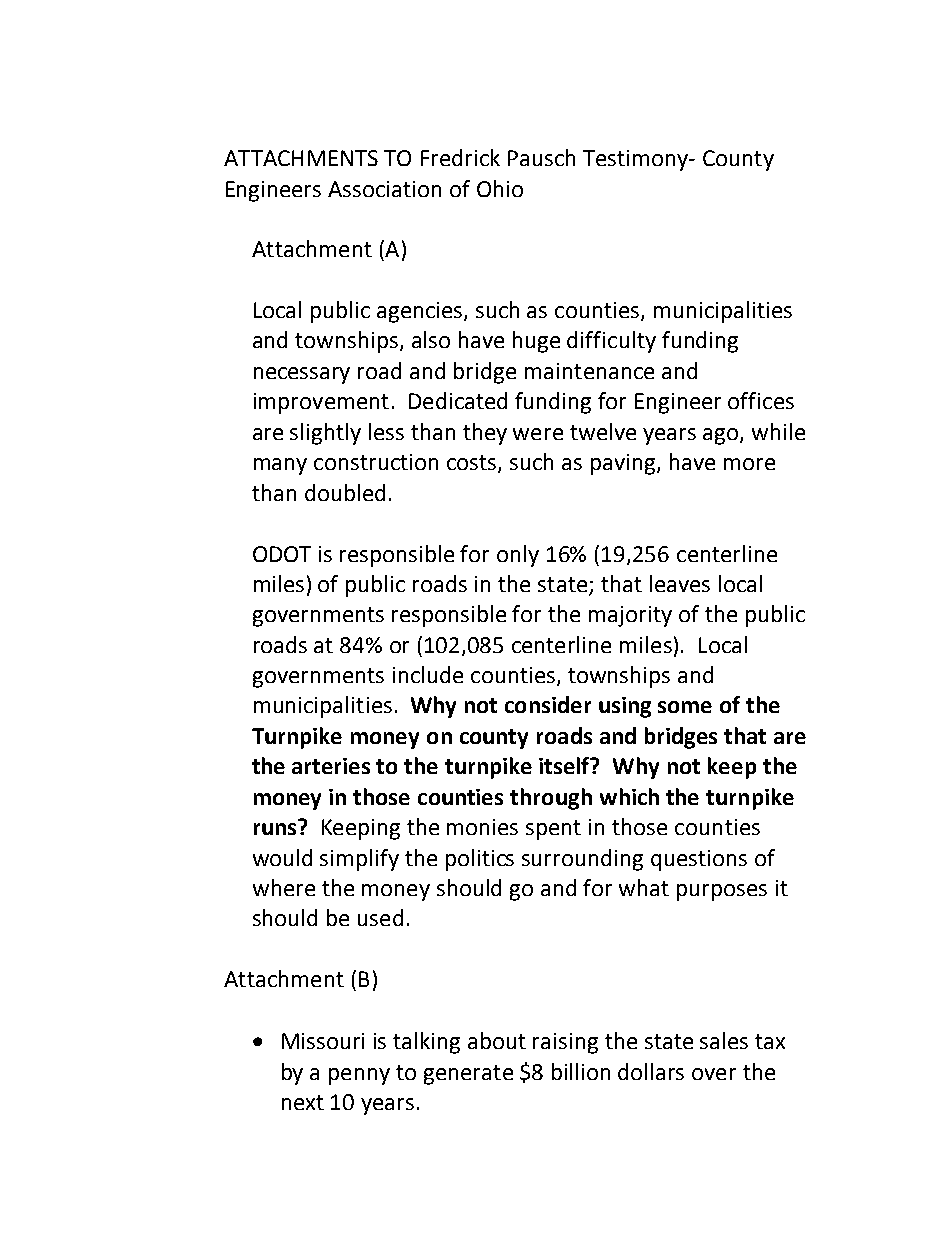 This screenshot has height=1233, width=952. What do you see at coordinates (551, 799) in the screenshot?
I see `through` at bounding box center [551, 799].
